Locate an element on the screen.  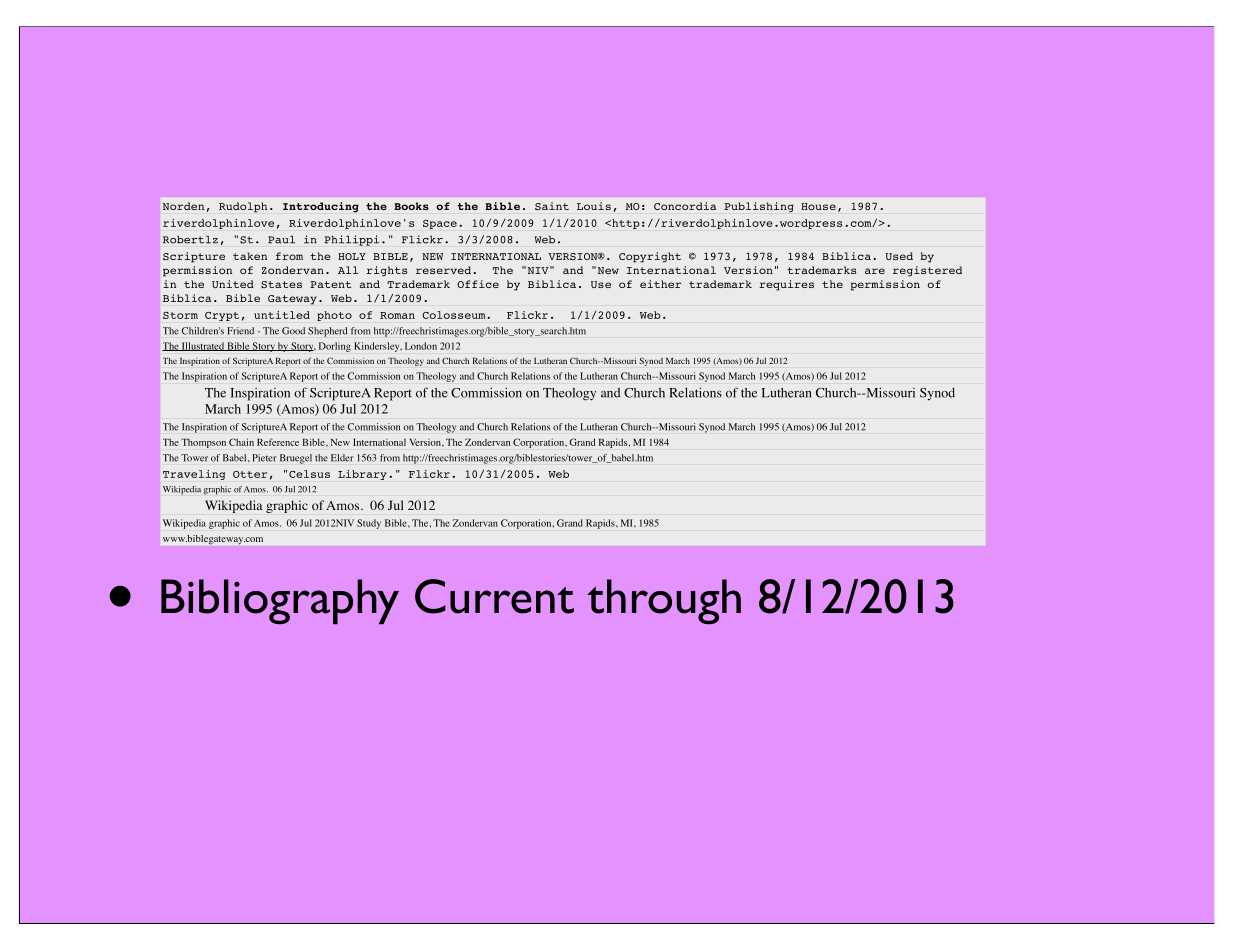
London is located at coordinates (421, 346).
